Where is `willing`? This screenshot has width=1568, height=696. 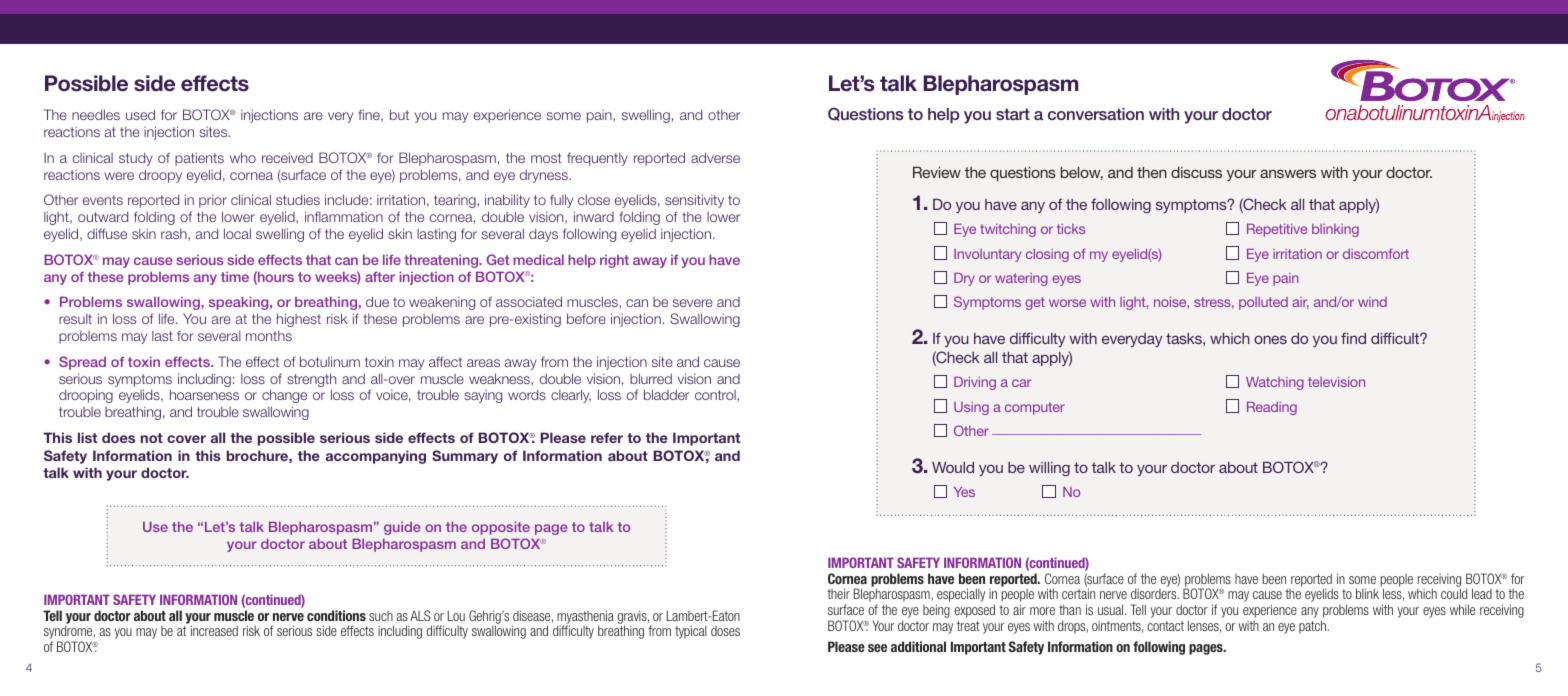 willing is located at coordinates (1049, 469).
